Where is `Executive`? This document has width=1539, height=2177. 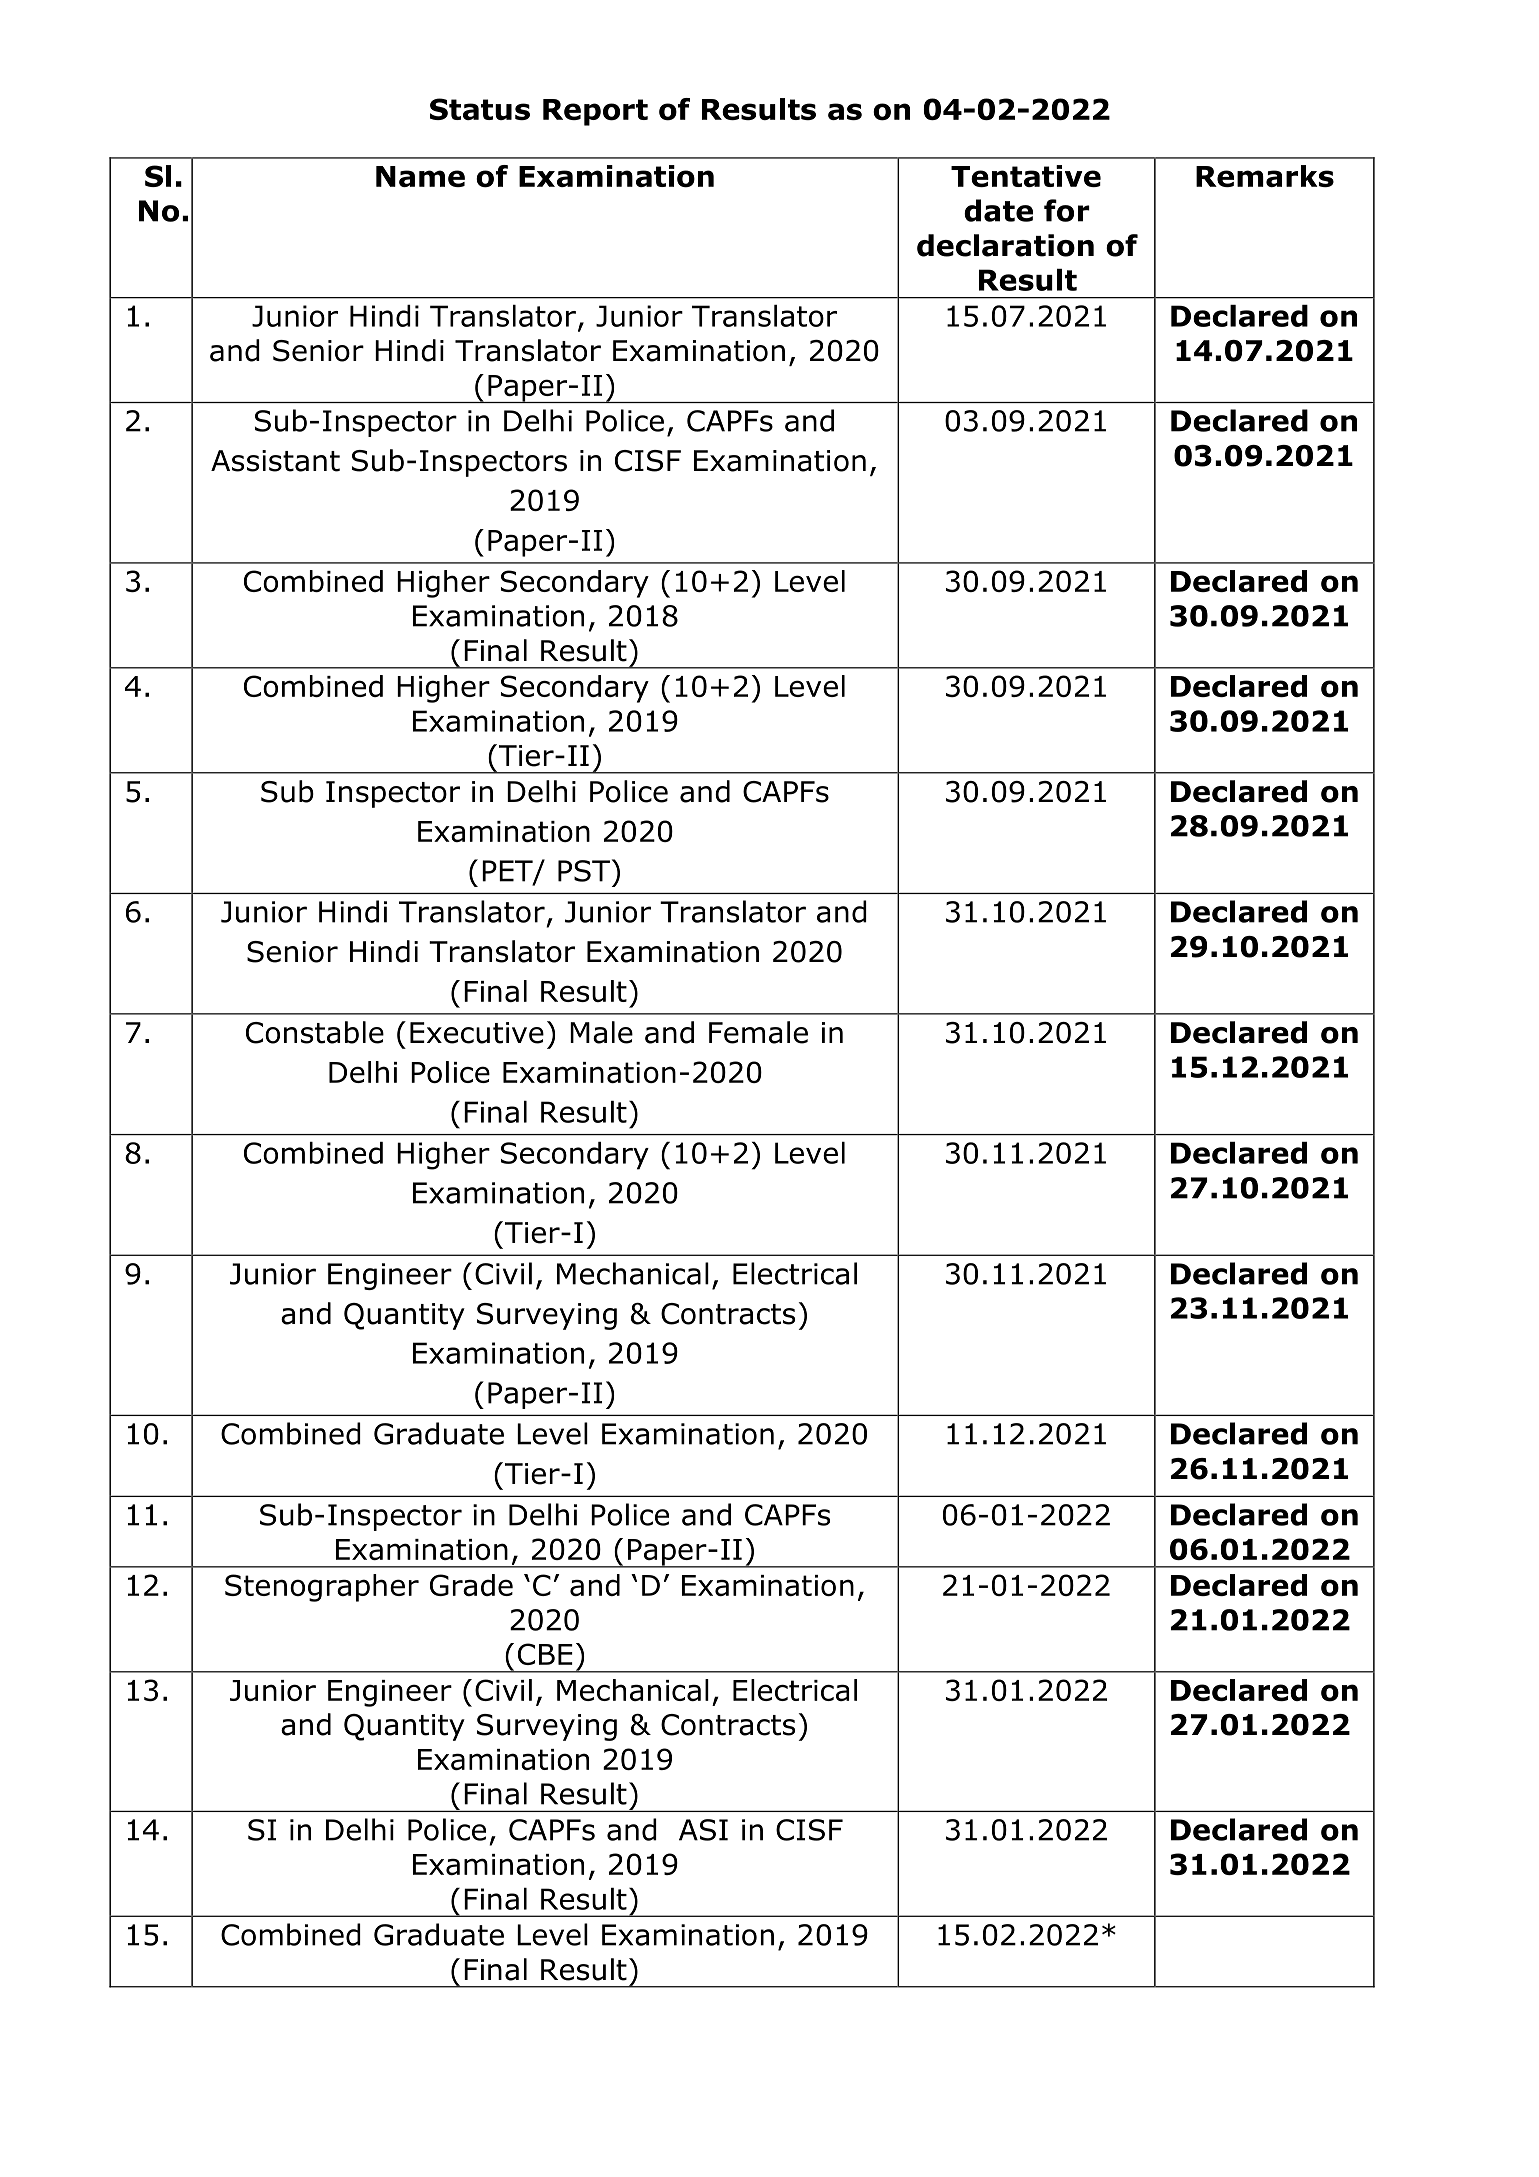 Executive is located at coordinates (477, 1033).
